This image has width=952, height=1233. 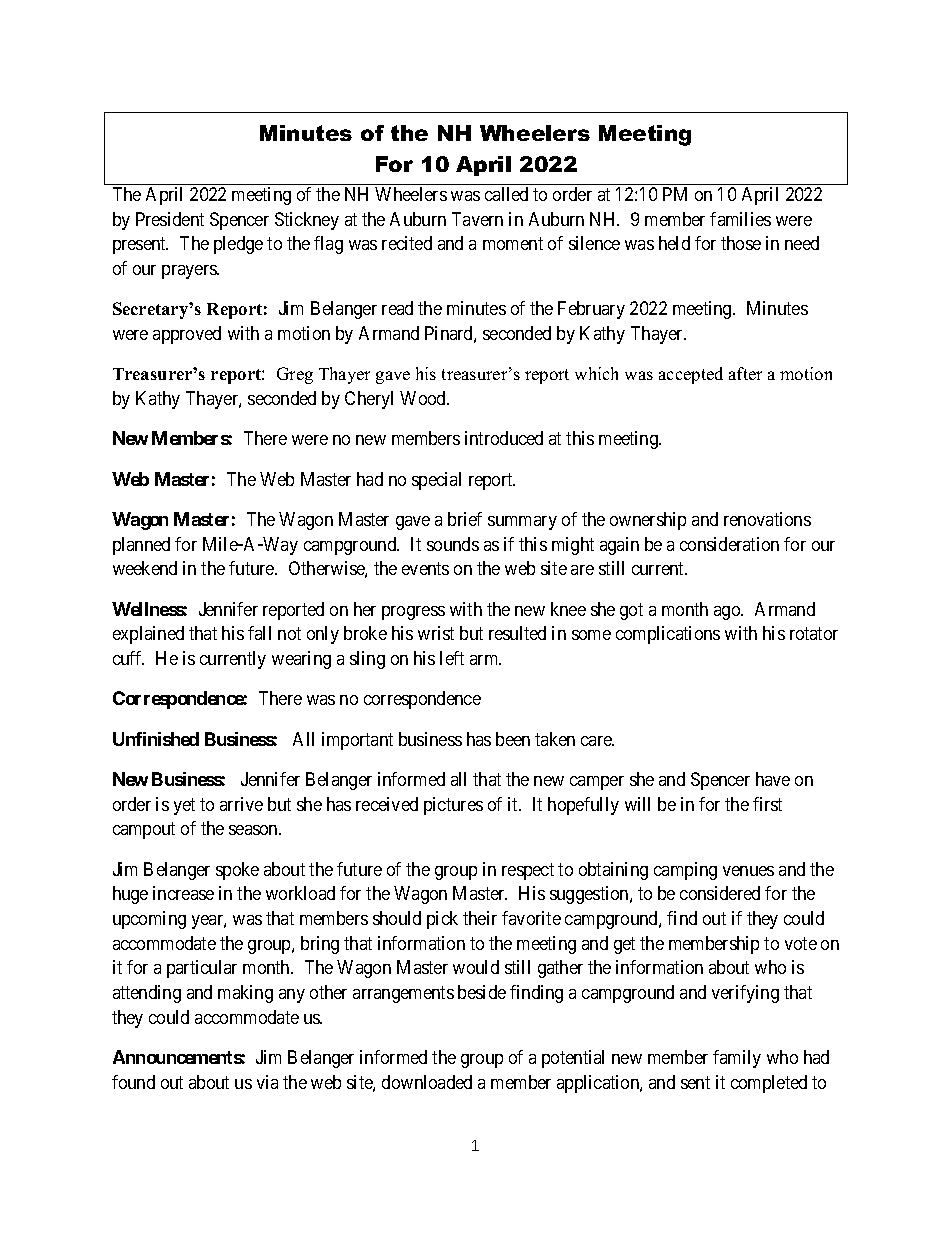 I want to click on Tavern, so click(x=477, y=219).
